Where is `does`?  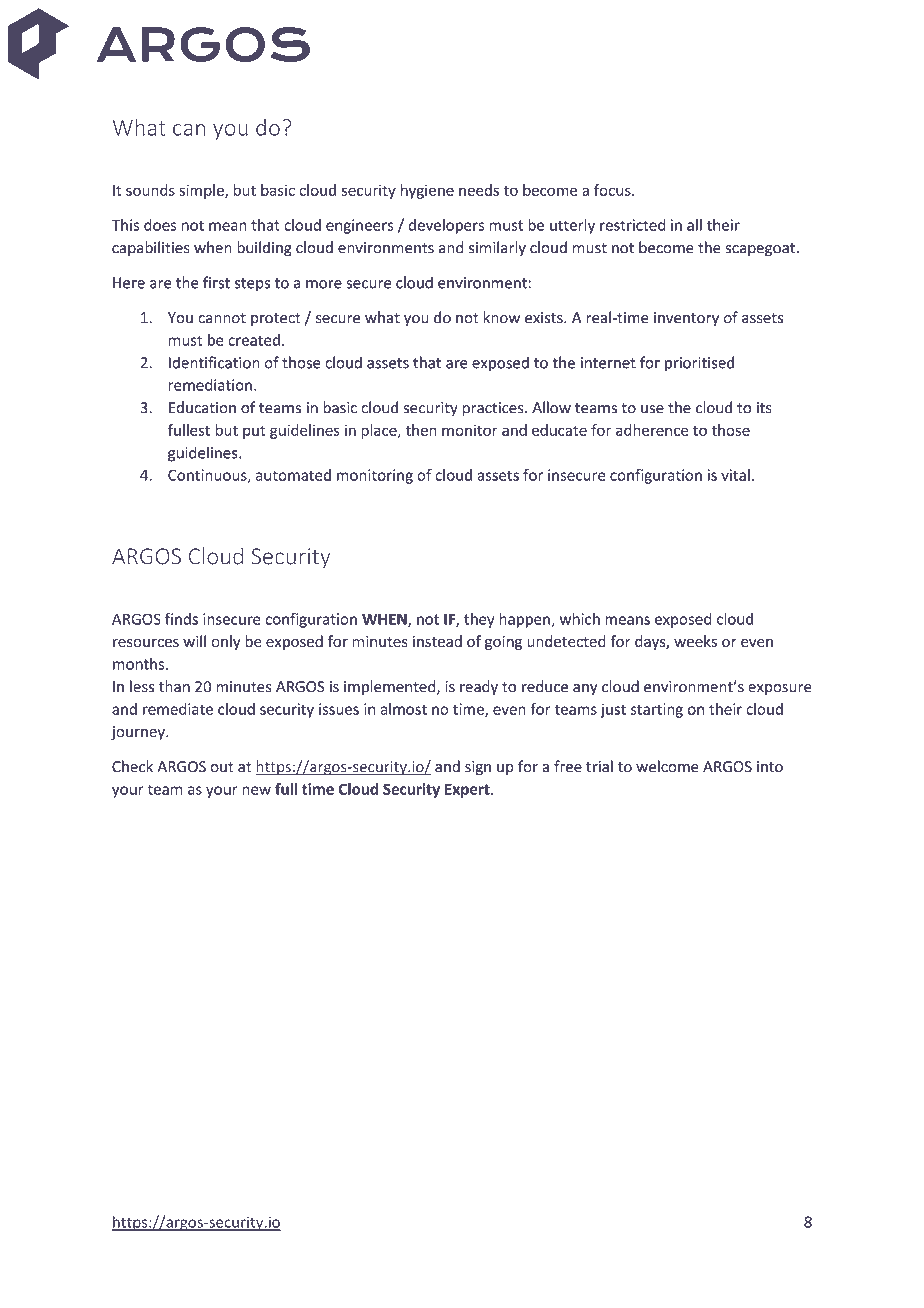 does is located at coordinates (160, 225).
